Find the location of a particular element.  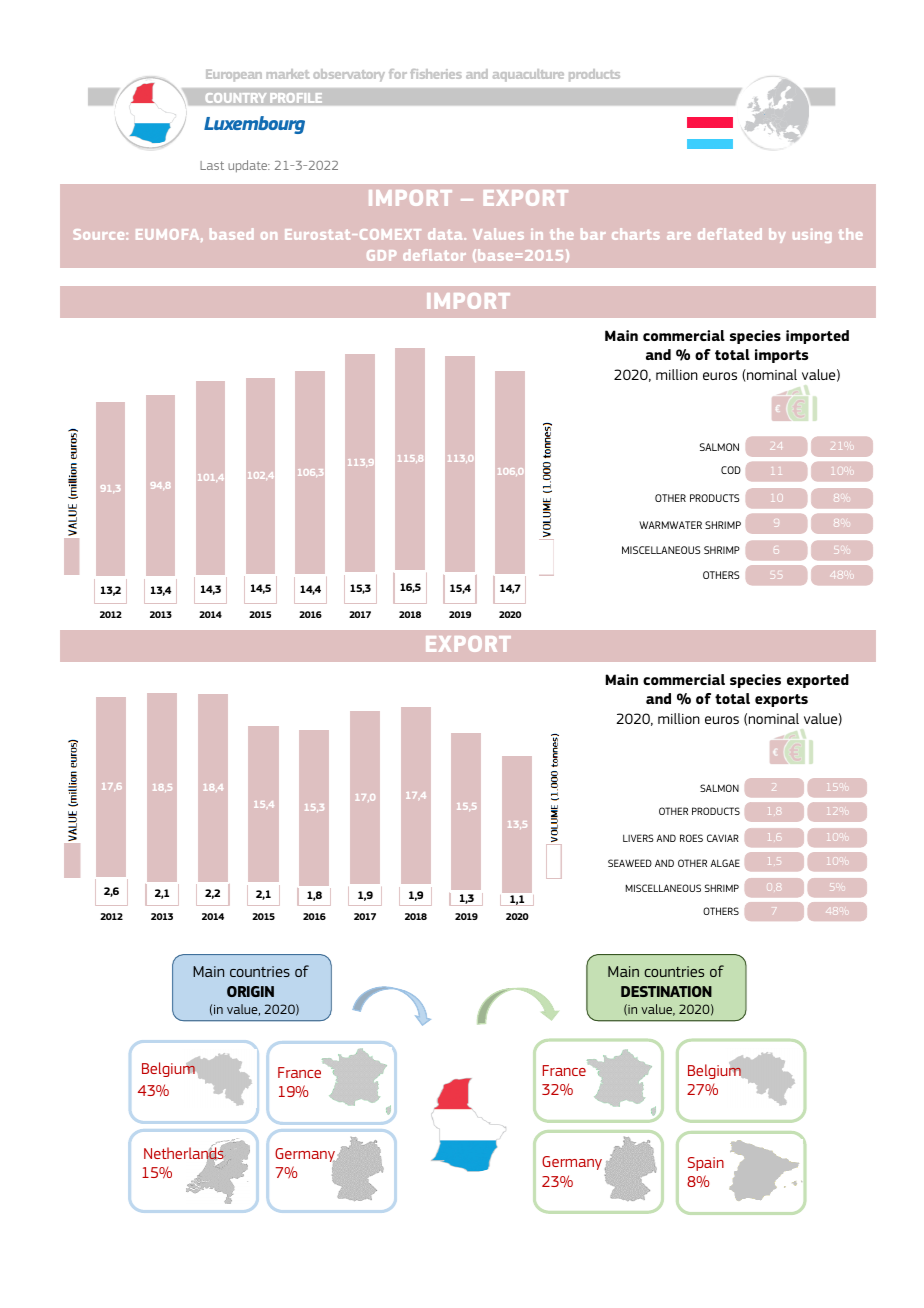

fisheries is located at coordinates (436, 74).
